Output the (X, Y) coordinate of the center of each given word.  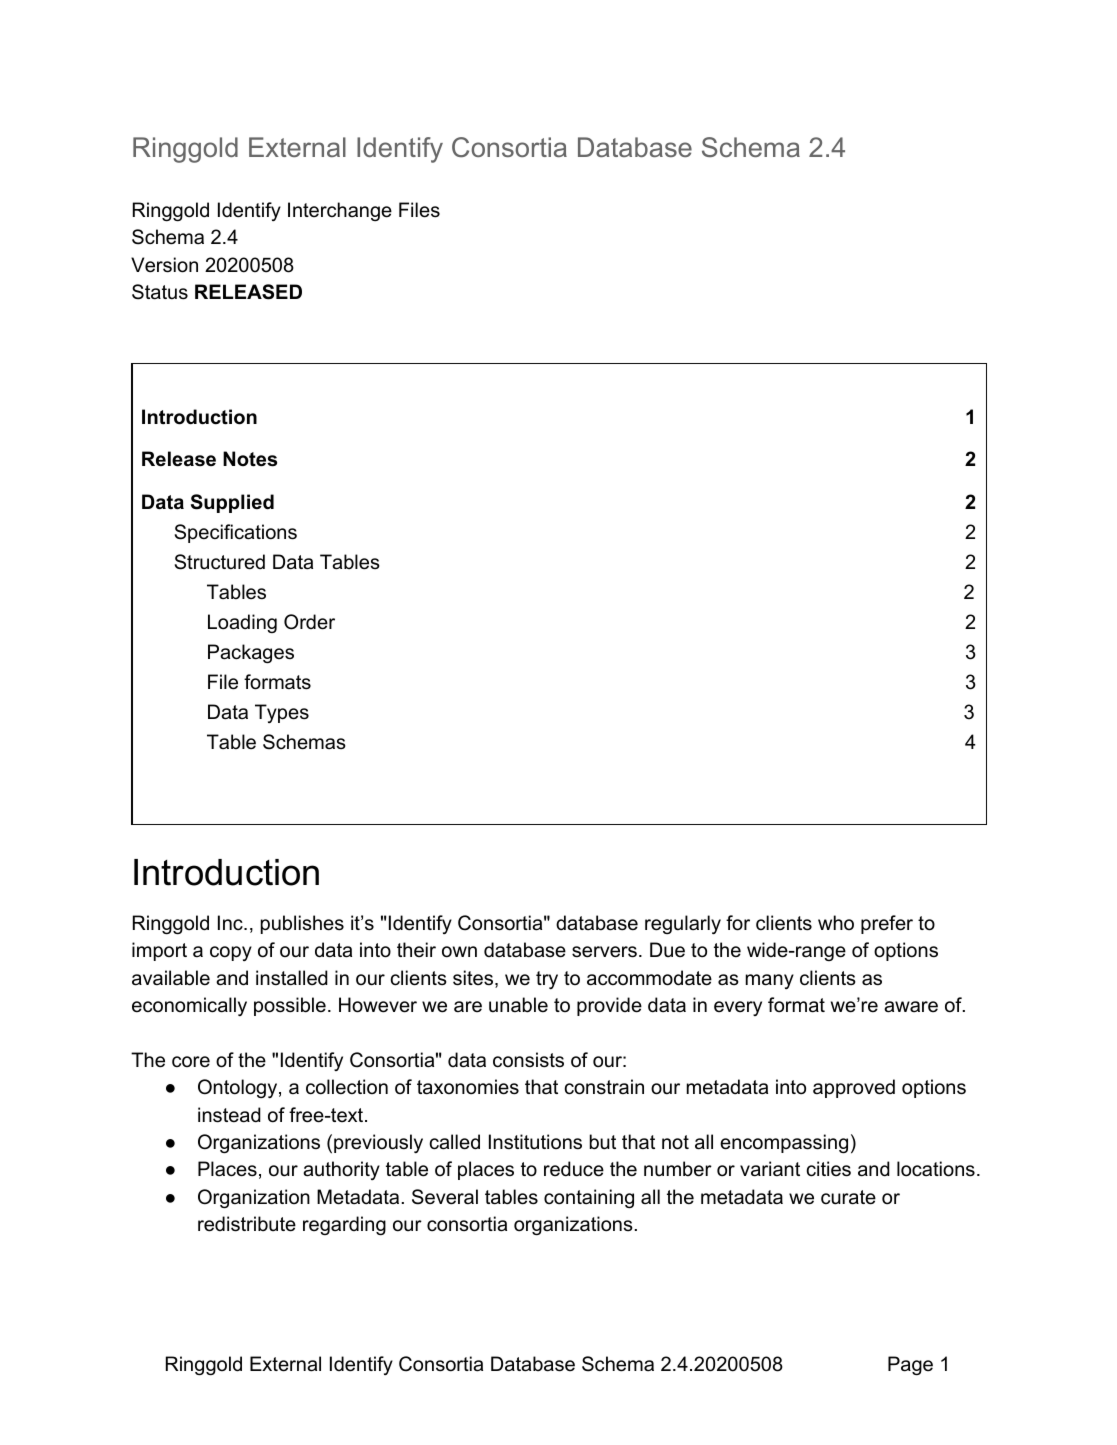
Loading (242, 623)
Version (164, 265)
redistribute (247, 1224)
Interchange (340, 211)
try (547, 980)
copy (231, 953)
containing (589, 1198)
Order (309, 622)
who (836, 922)
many (770, 981)
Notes (250, 459)
